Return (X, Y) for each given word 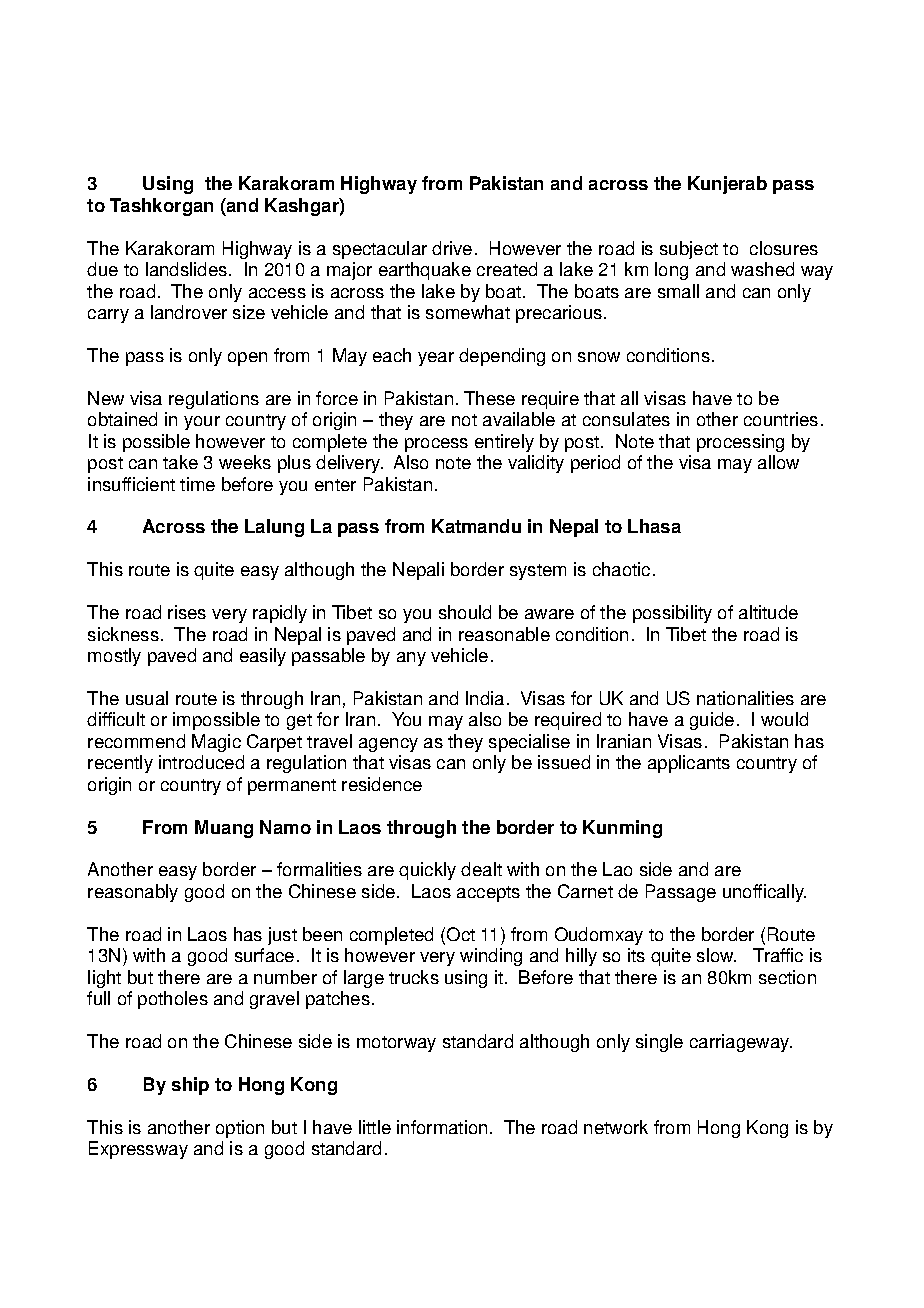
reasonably (133, 893)
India (485, 698)
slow (716, 955)
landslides (188, 269)
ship (190, 1086)
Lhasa (654, 526)
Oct (461, 934)
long (671, 271)
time (197, 484)
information (442, 1127)
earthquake (425, 271)
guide (712, 721)
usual (147, 698)
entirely (504, 443)
